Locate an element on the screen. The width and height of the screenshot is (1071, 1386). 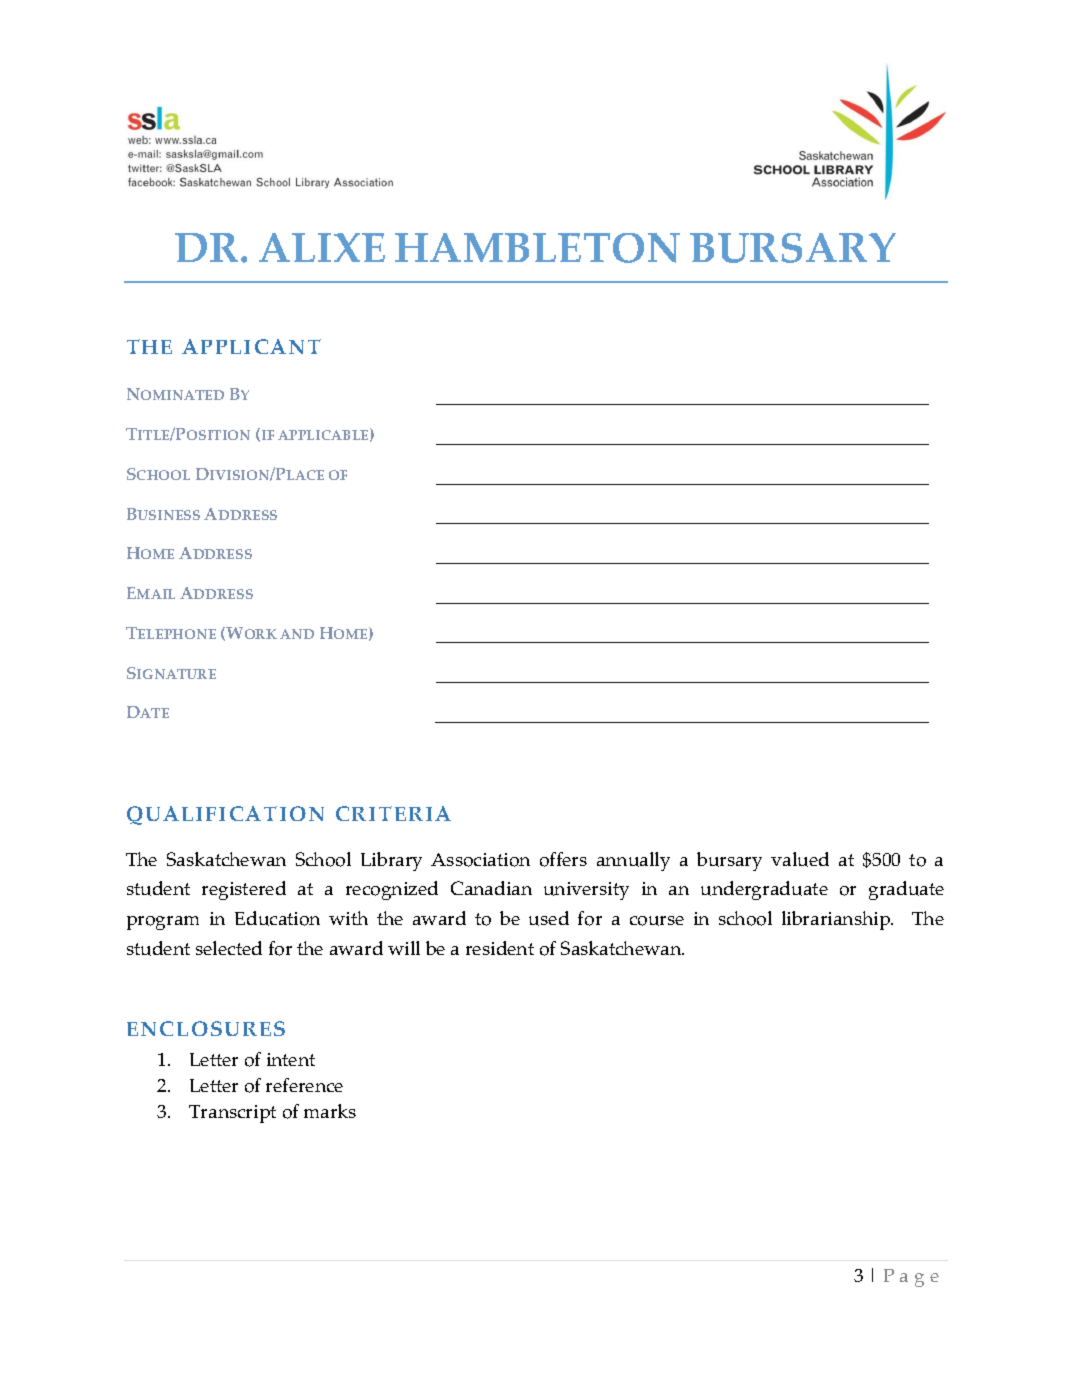
APPLICANT is located at coordinates (251, 346).
